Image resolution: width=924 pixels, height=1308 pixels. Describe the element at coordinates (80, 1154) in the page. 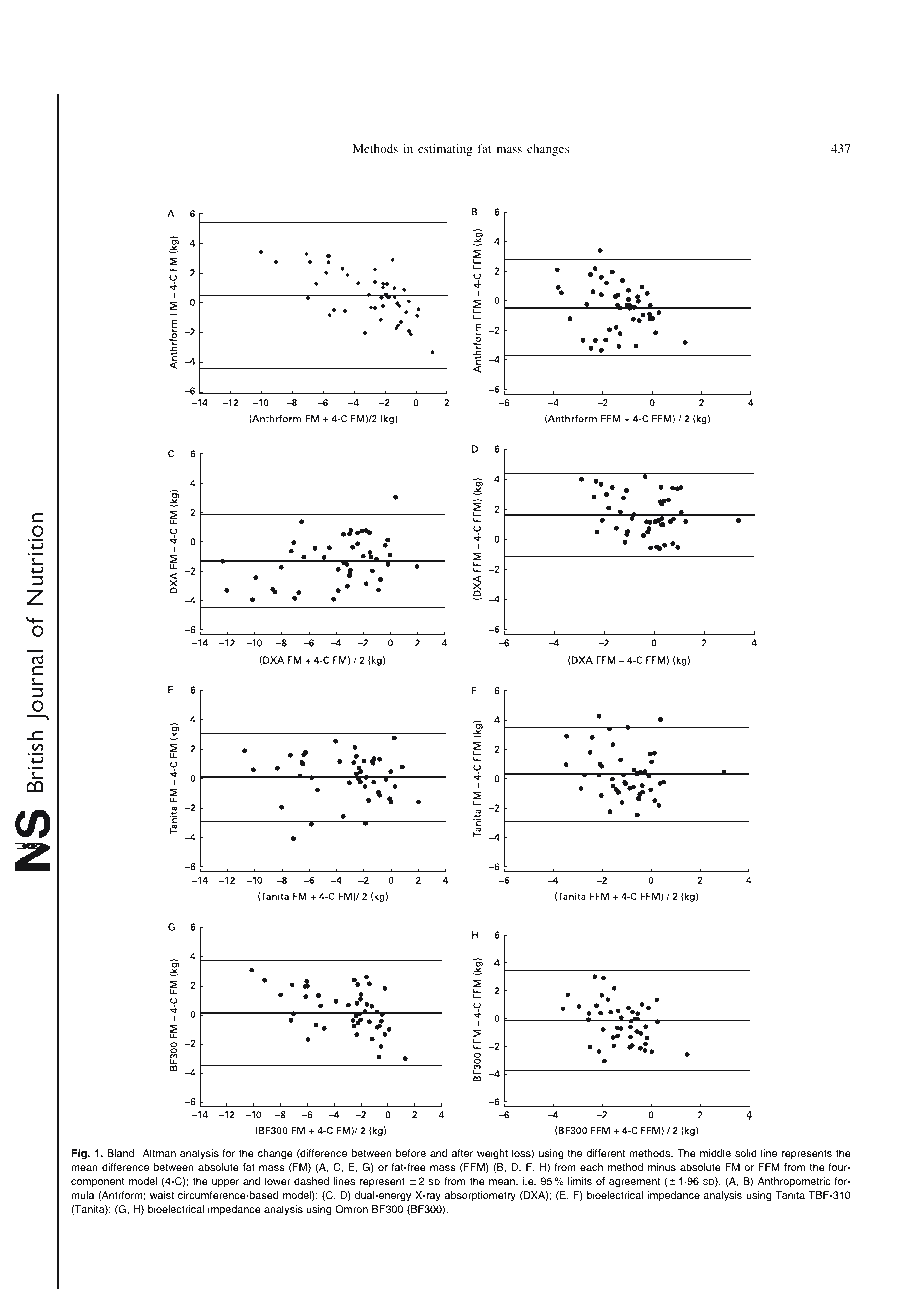

I see `Fig` at that location.
